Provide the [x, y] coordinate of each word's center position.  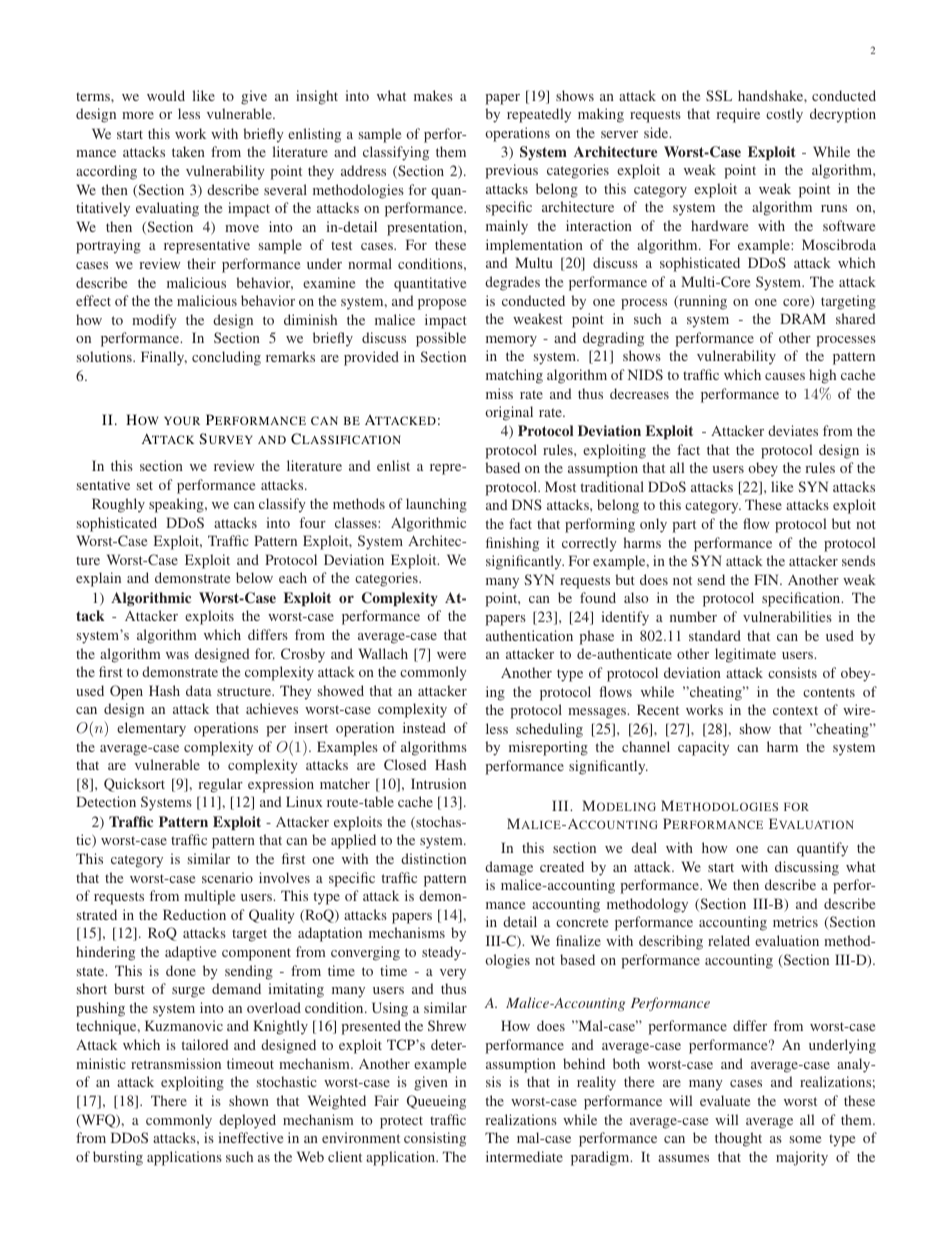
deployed [247, 1121]
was [177, 655]
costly [784, 115]
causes [785, 376]
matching [514, 376]
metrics [795, 921]
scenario [227, 877]
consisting [435, 1139]
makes [433, 95]
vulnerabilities [787, 616]
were [451, 655]
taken [188, 151]
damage [509, 868]
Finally [164, 358]
